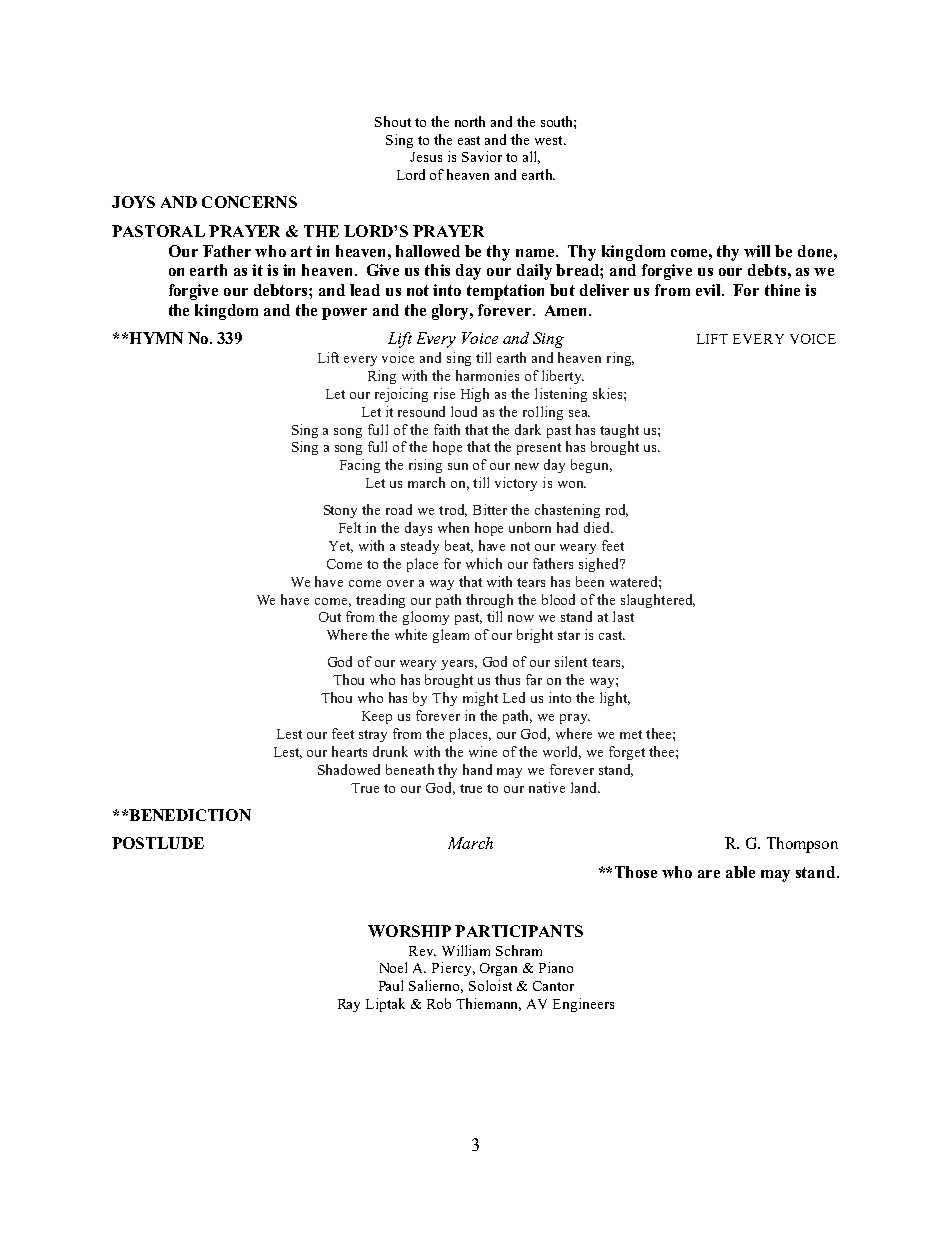 The height and width of the screenshot is (1233, 952). What do you see at coordinates (340, 511) in the screenshot?
I see `Stony` at bounding box center [340, 511].
